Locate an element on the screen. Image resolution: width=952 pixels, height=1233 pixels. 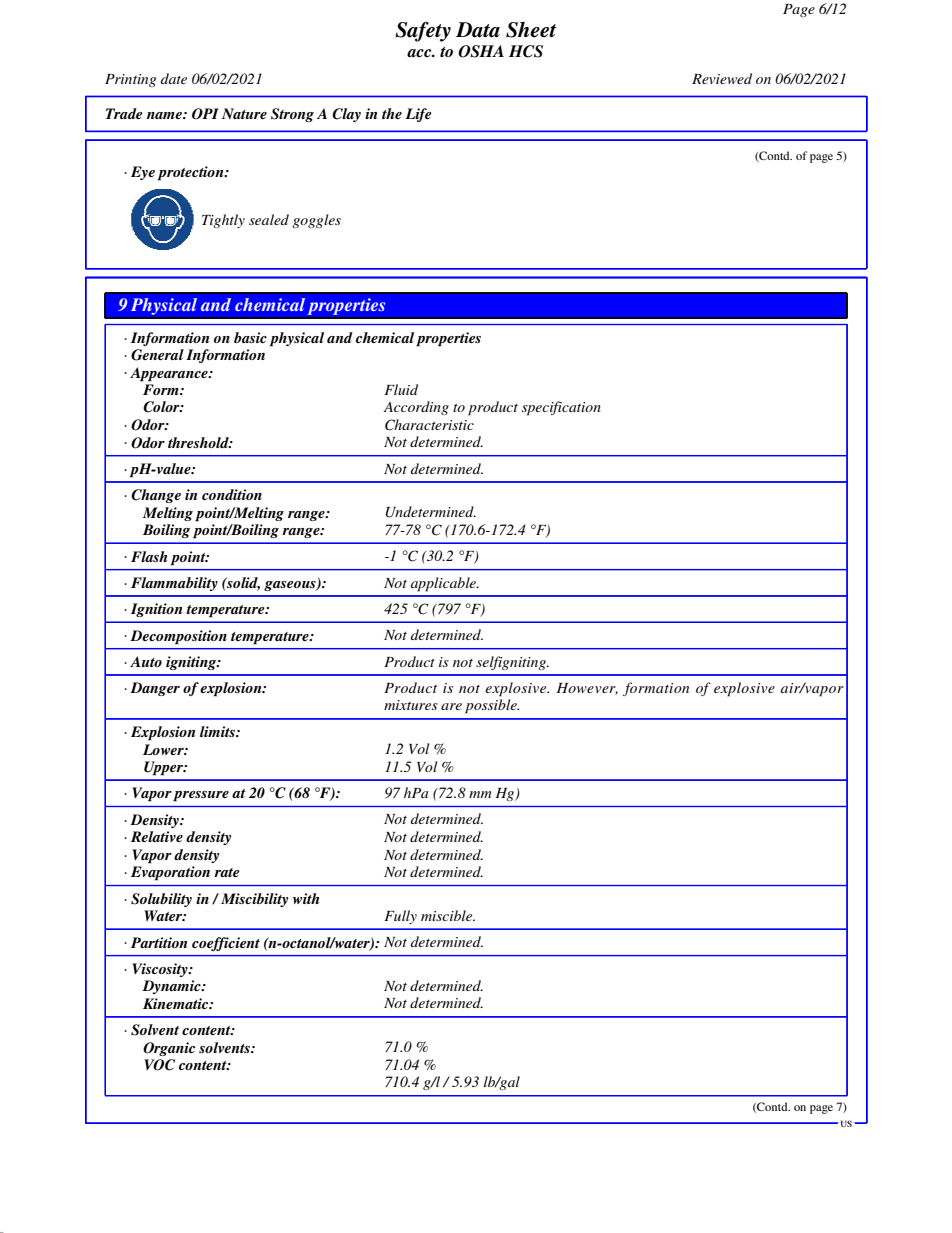
However is located at coordinates (587, 689).
